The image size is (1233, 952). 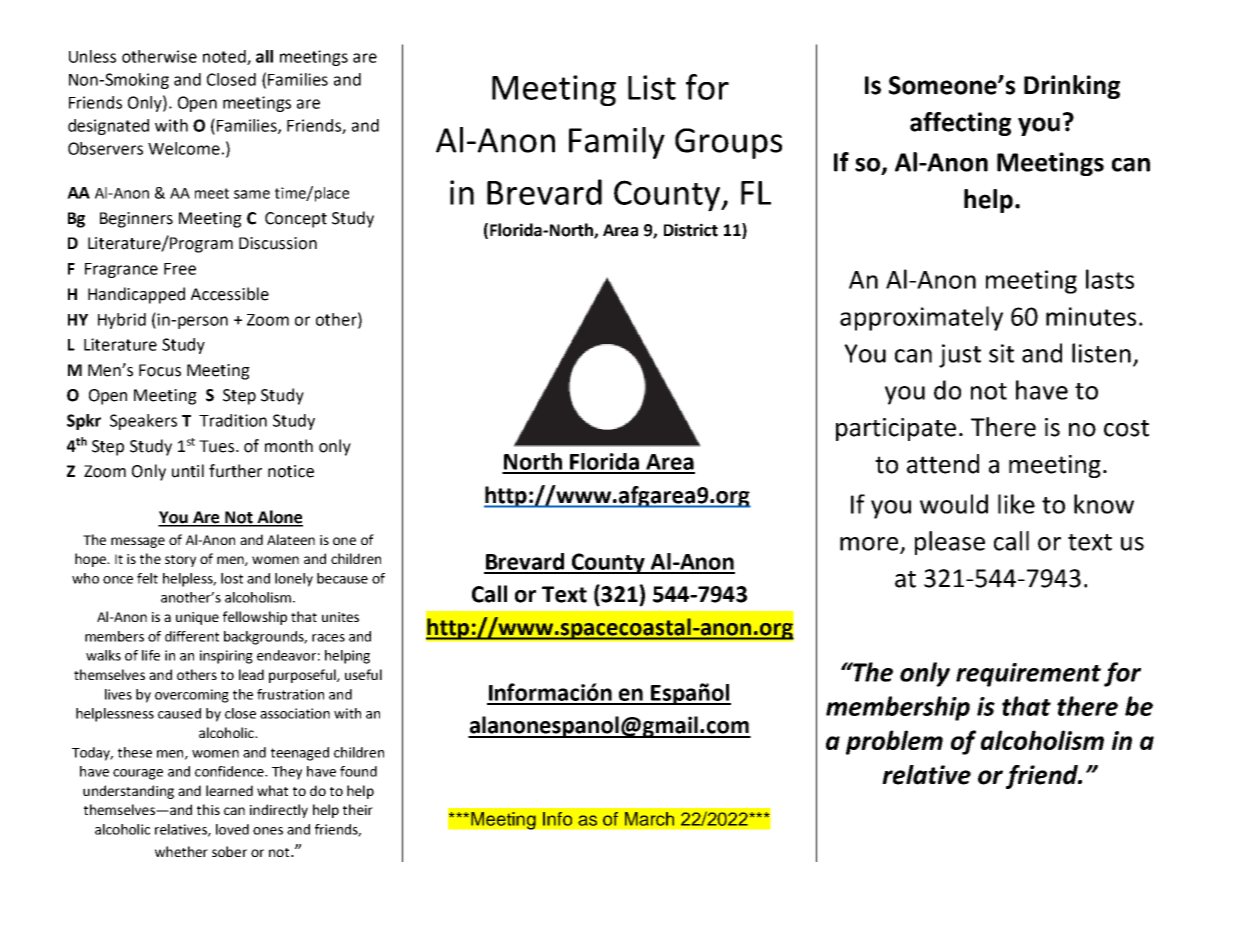 I want to click on please, so click(x=950, y=543).
